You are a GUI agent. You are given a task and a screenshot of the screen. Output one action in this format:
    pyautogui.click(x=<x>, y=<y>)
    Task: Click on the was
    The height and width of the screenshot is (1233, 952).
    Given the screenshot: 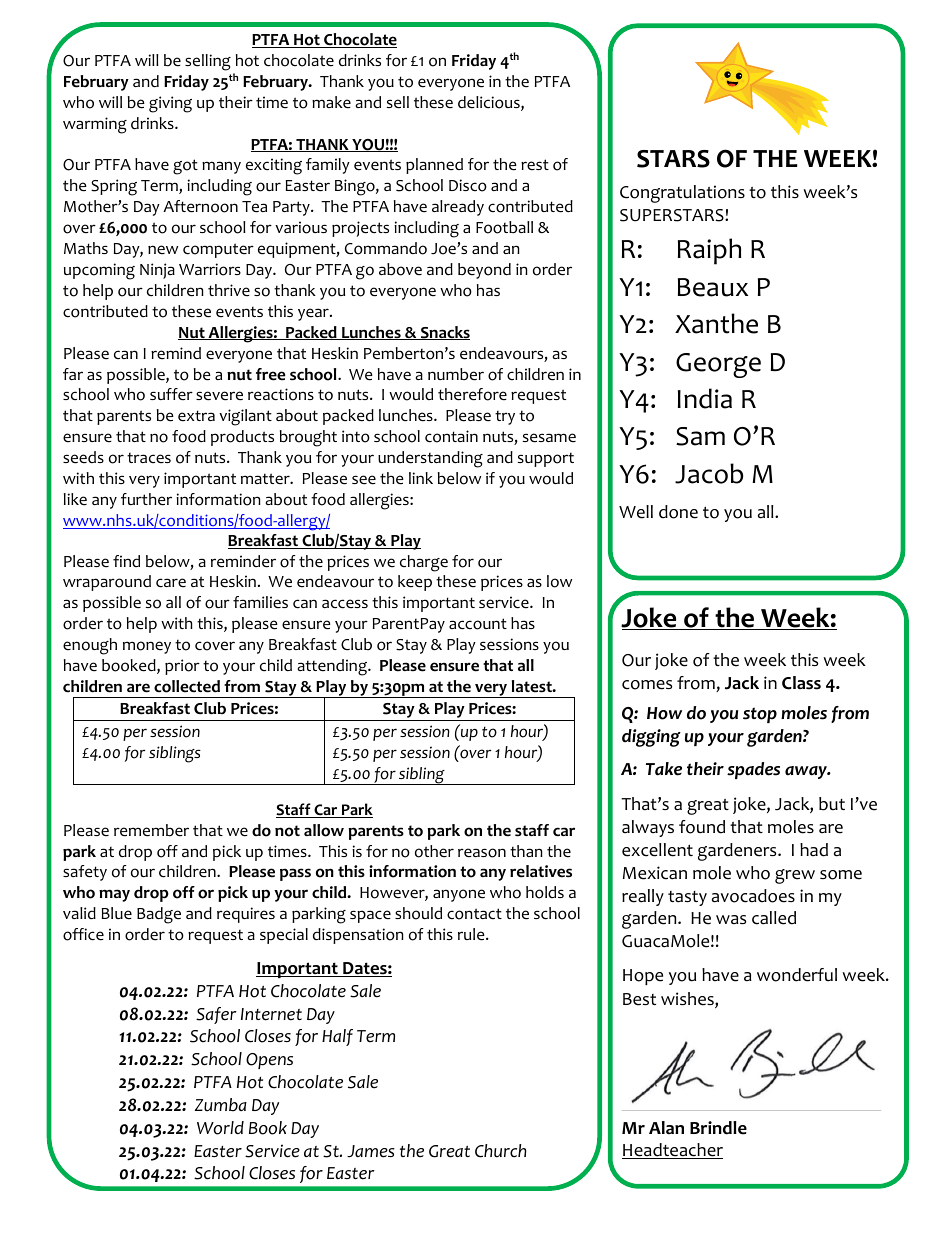 What is the action you would take?
    pyautogui.click(x=731, y=920)
